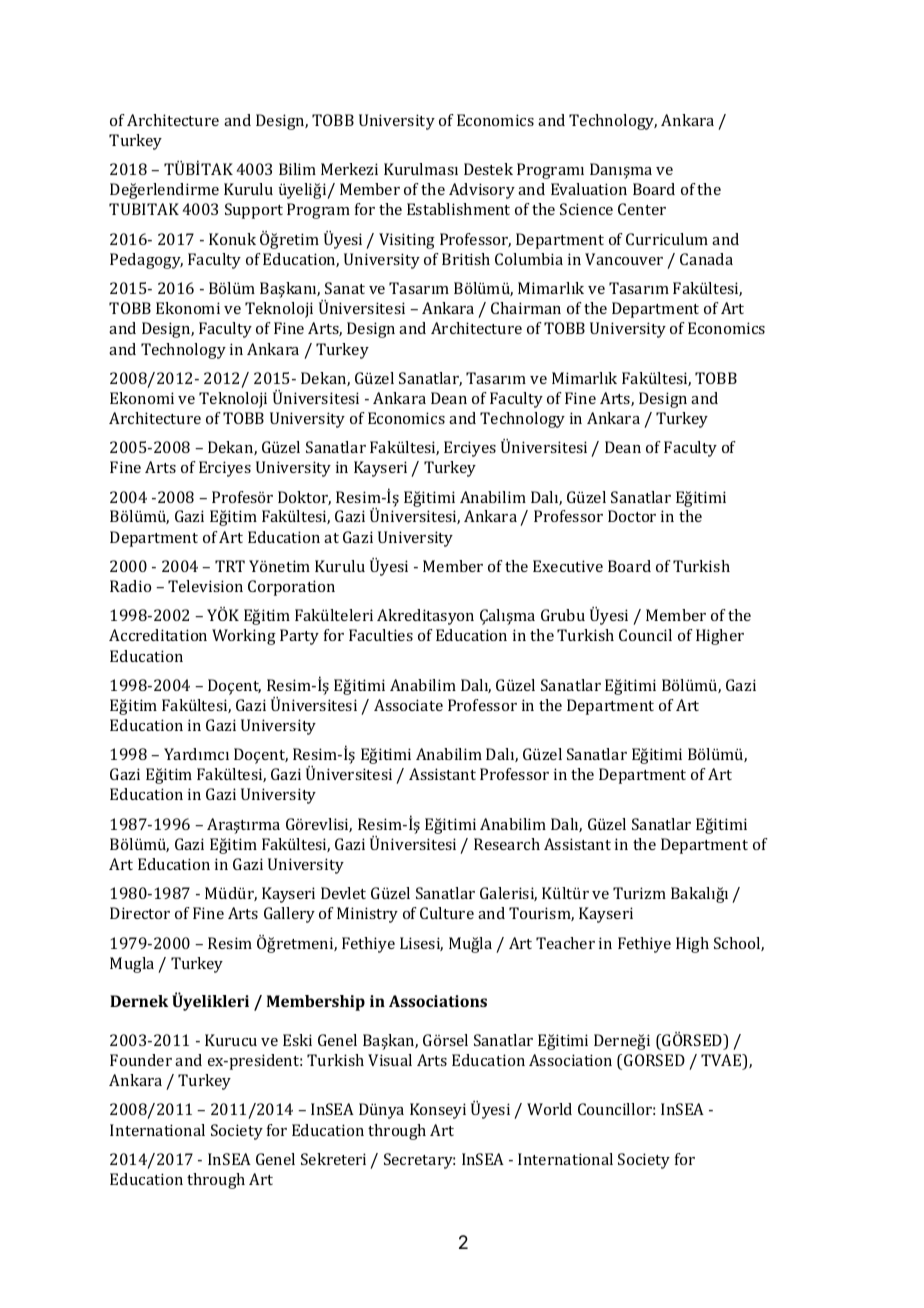 This page has width=924, height=1308. What do you see at coordinates (140, 913) in the page?
I see `Director` at bounding box center [140, 913].
